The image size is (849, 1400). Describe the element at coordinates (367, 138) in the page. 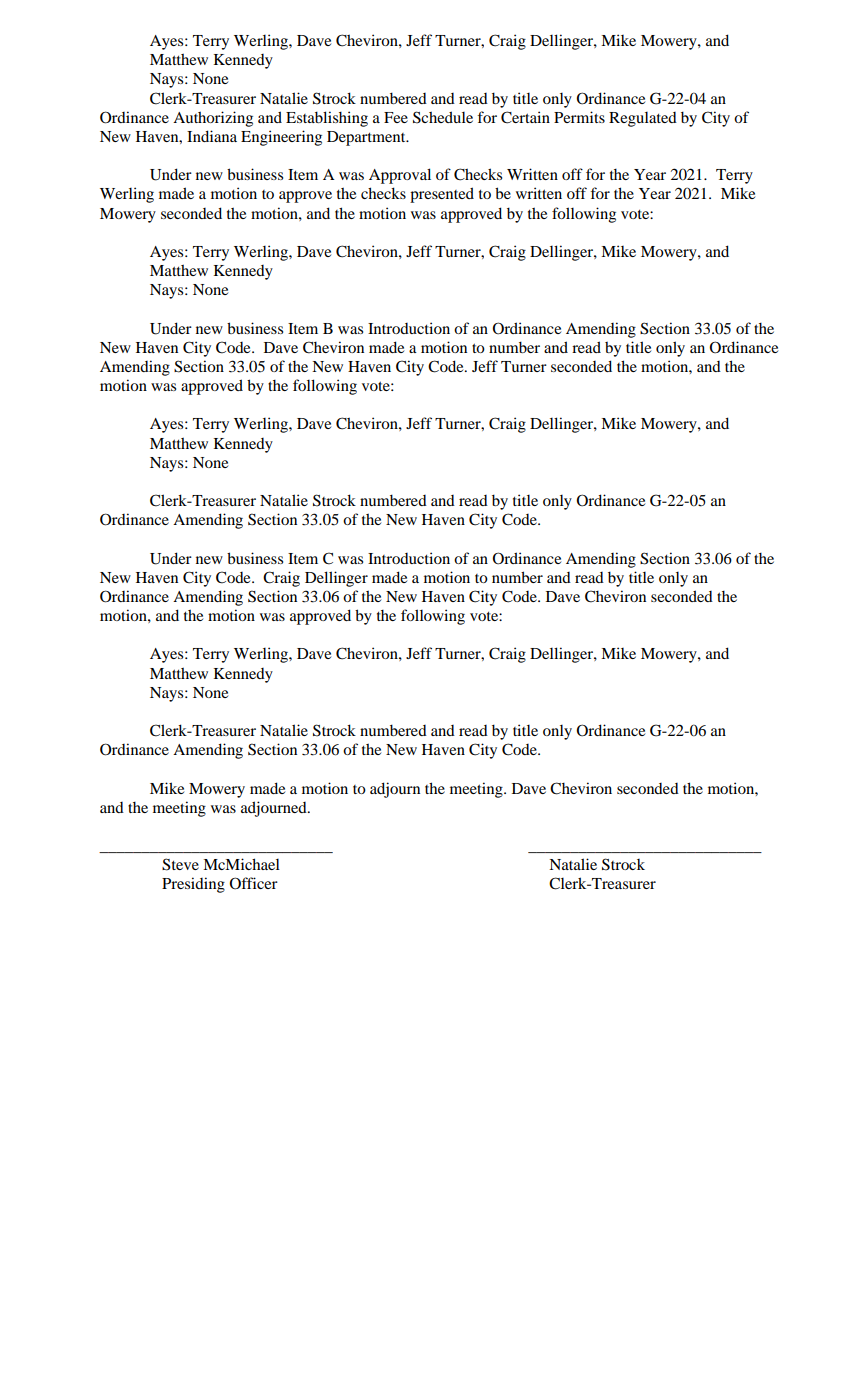

I see `Department` at that location.
